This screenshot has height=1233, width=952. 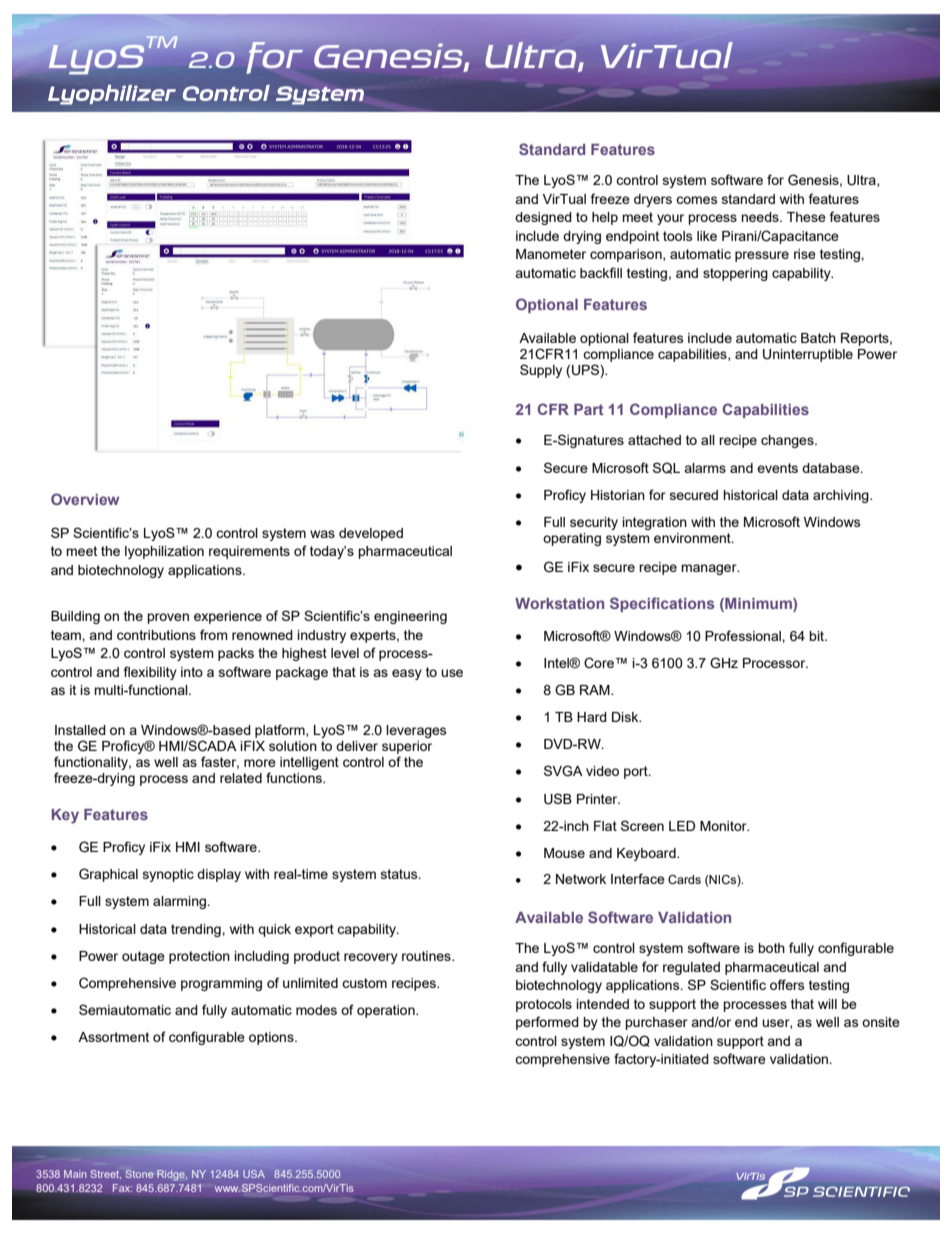 I want to click on bit, so click(x=817, y=636).
